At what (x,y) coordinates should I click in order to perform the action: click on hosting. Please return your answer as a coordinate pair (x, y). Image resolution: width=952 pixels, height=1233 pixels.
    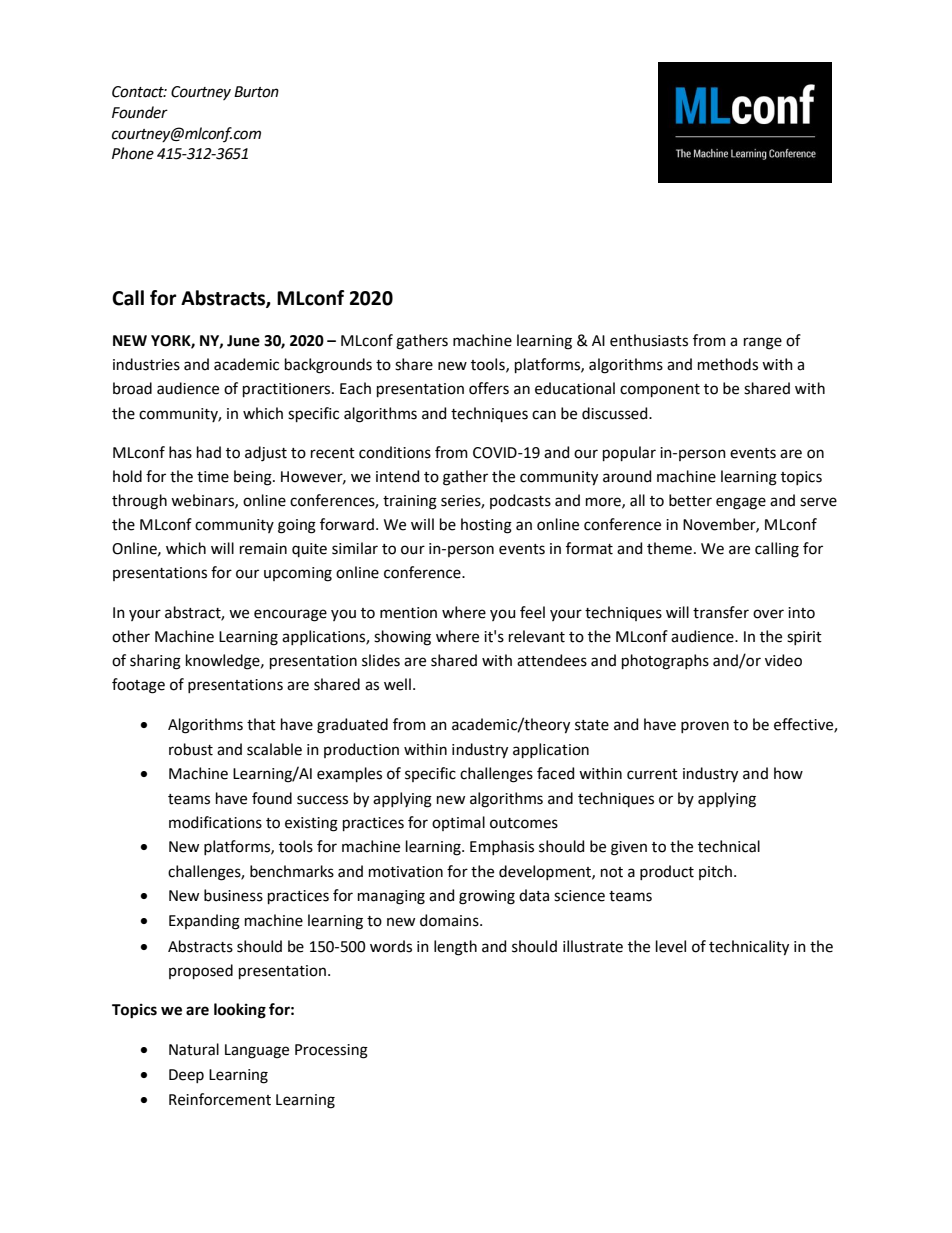
    Looking at the image, I should click on (486, 526).
